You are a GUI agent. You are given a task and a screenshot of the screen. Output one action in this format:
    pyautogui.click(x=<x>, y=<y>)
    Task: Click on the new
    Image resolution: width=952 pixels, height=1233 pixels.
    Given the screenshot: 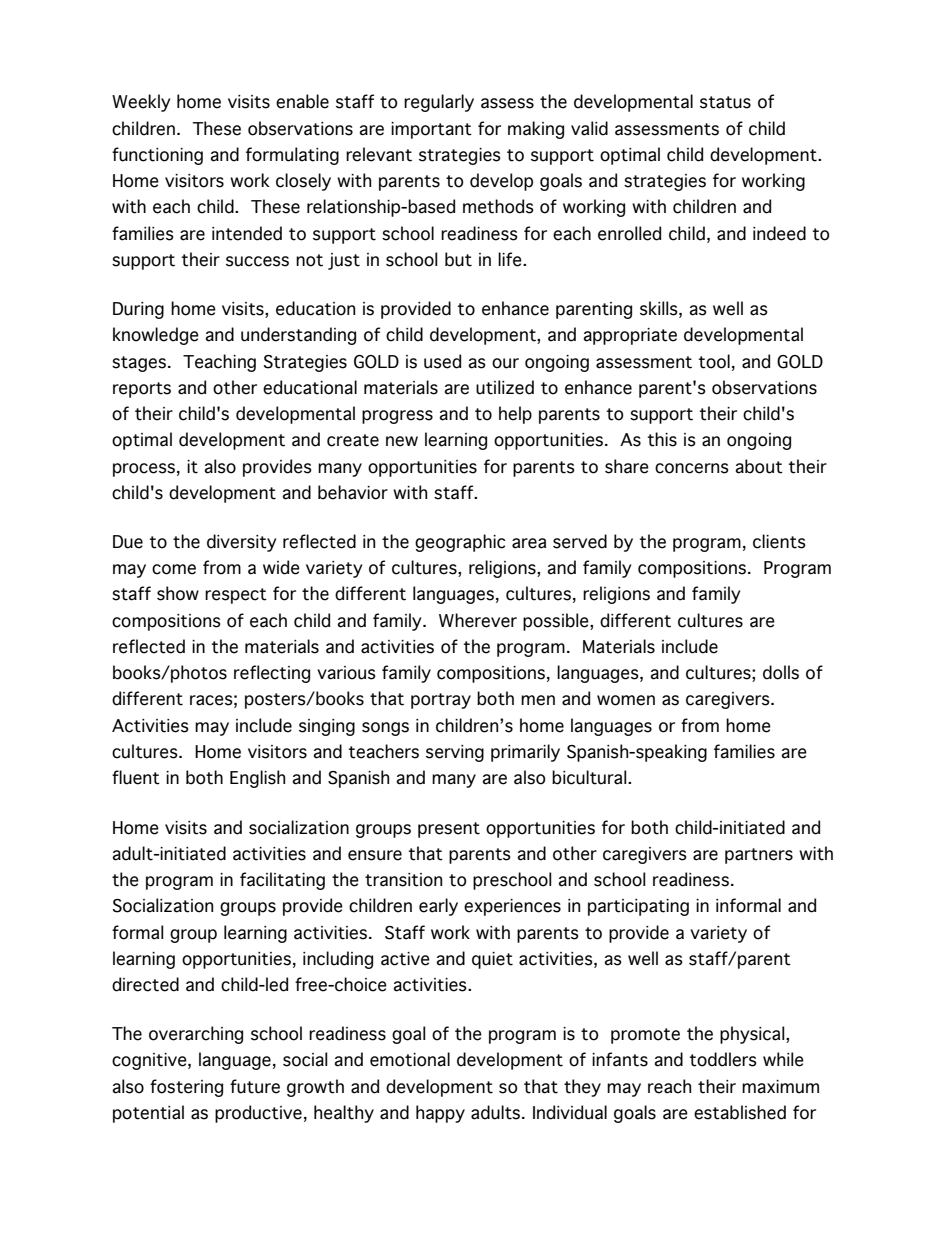 What is the action you would take?
    pyautogui.click(x=402, y=441)
